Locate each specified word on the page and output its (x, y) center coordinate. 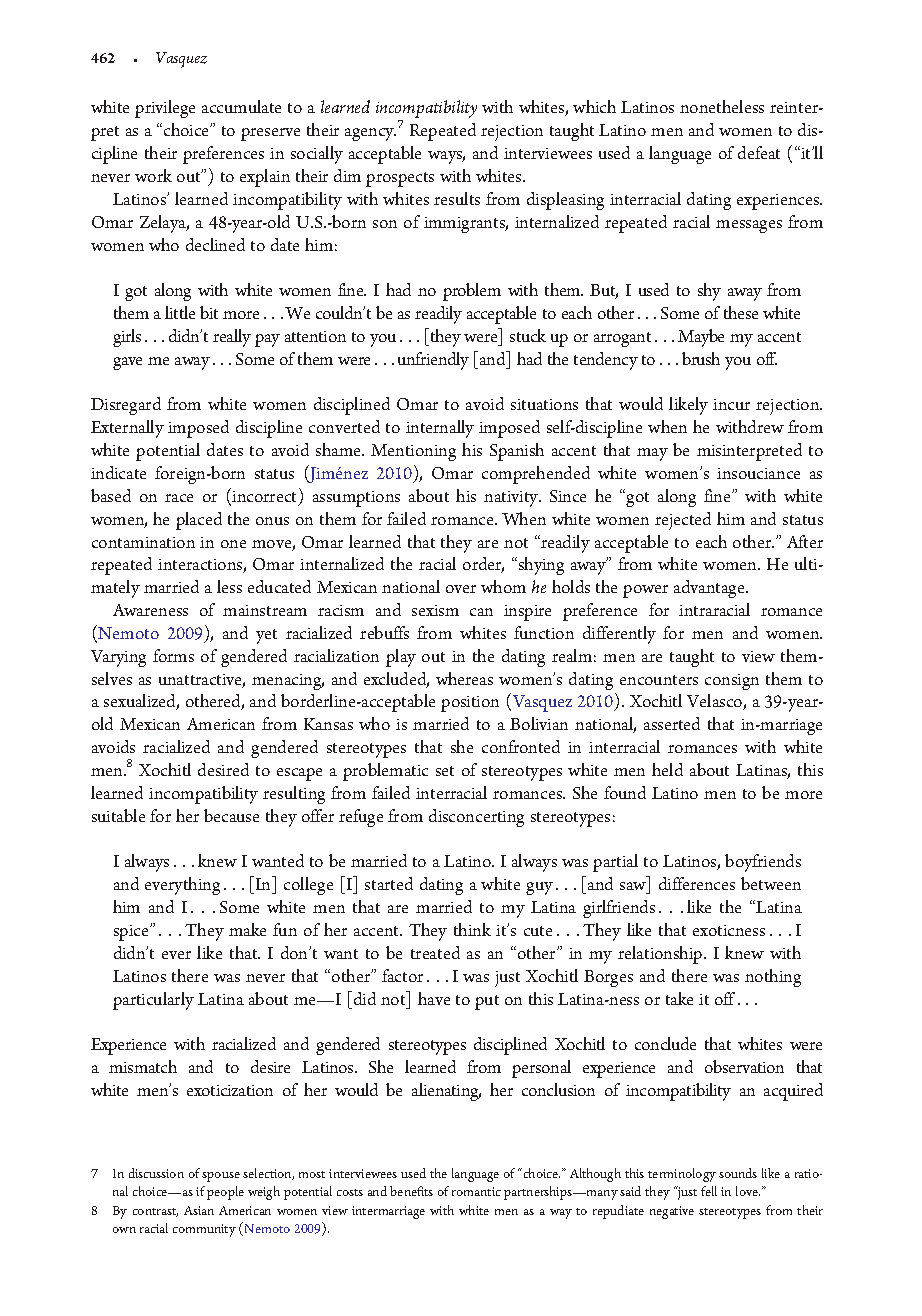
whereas (464, 678)
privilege (165, 109)
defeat (759, 152)
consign (732, 682)
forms (173, 655)
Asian (199, 1210)
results (457, 198)
